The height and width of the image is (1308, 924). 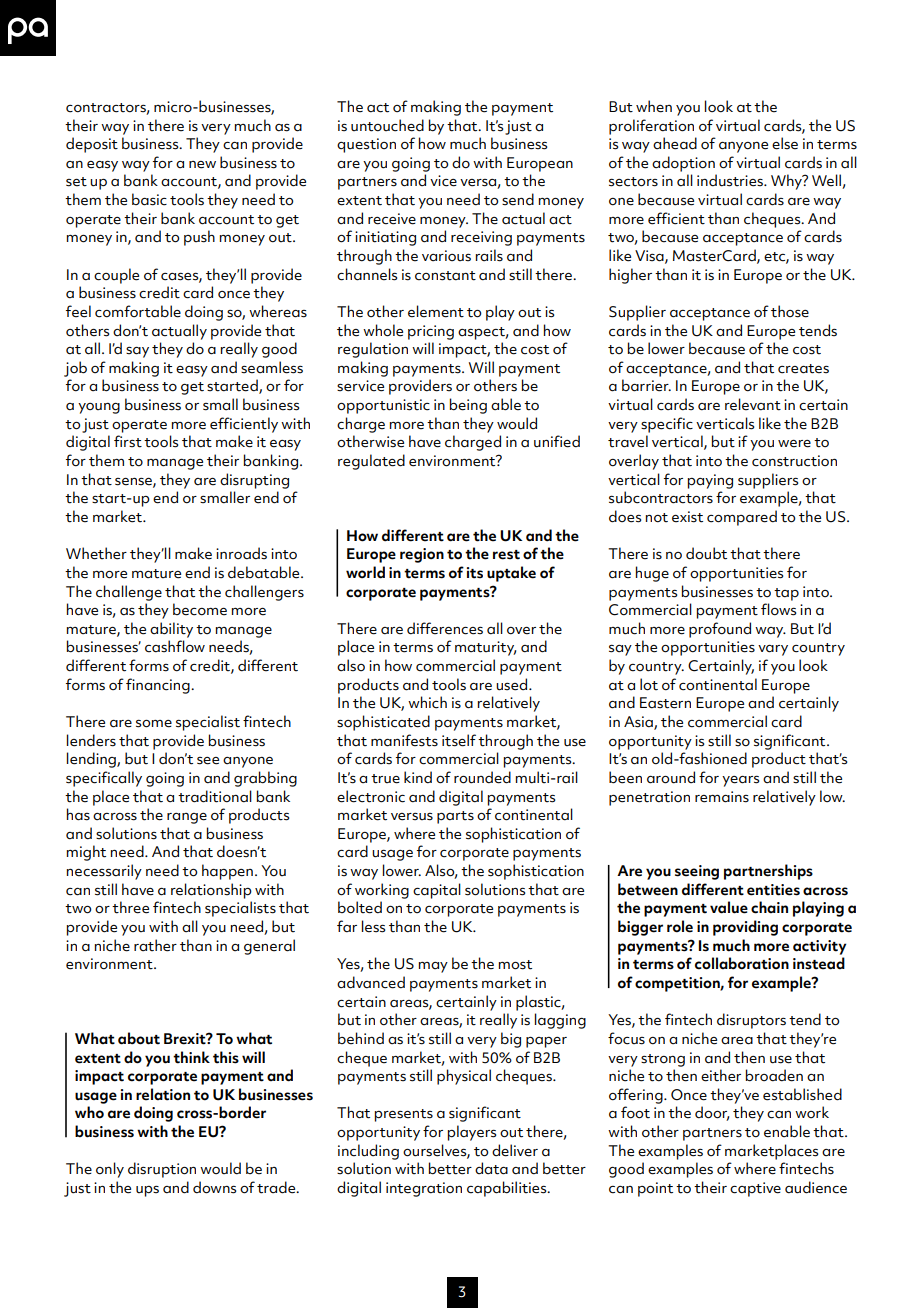 What do you see at coordinates (455, 817) in the image?
I see `parts` at bounding box center [455, 817].
